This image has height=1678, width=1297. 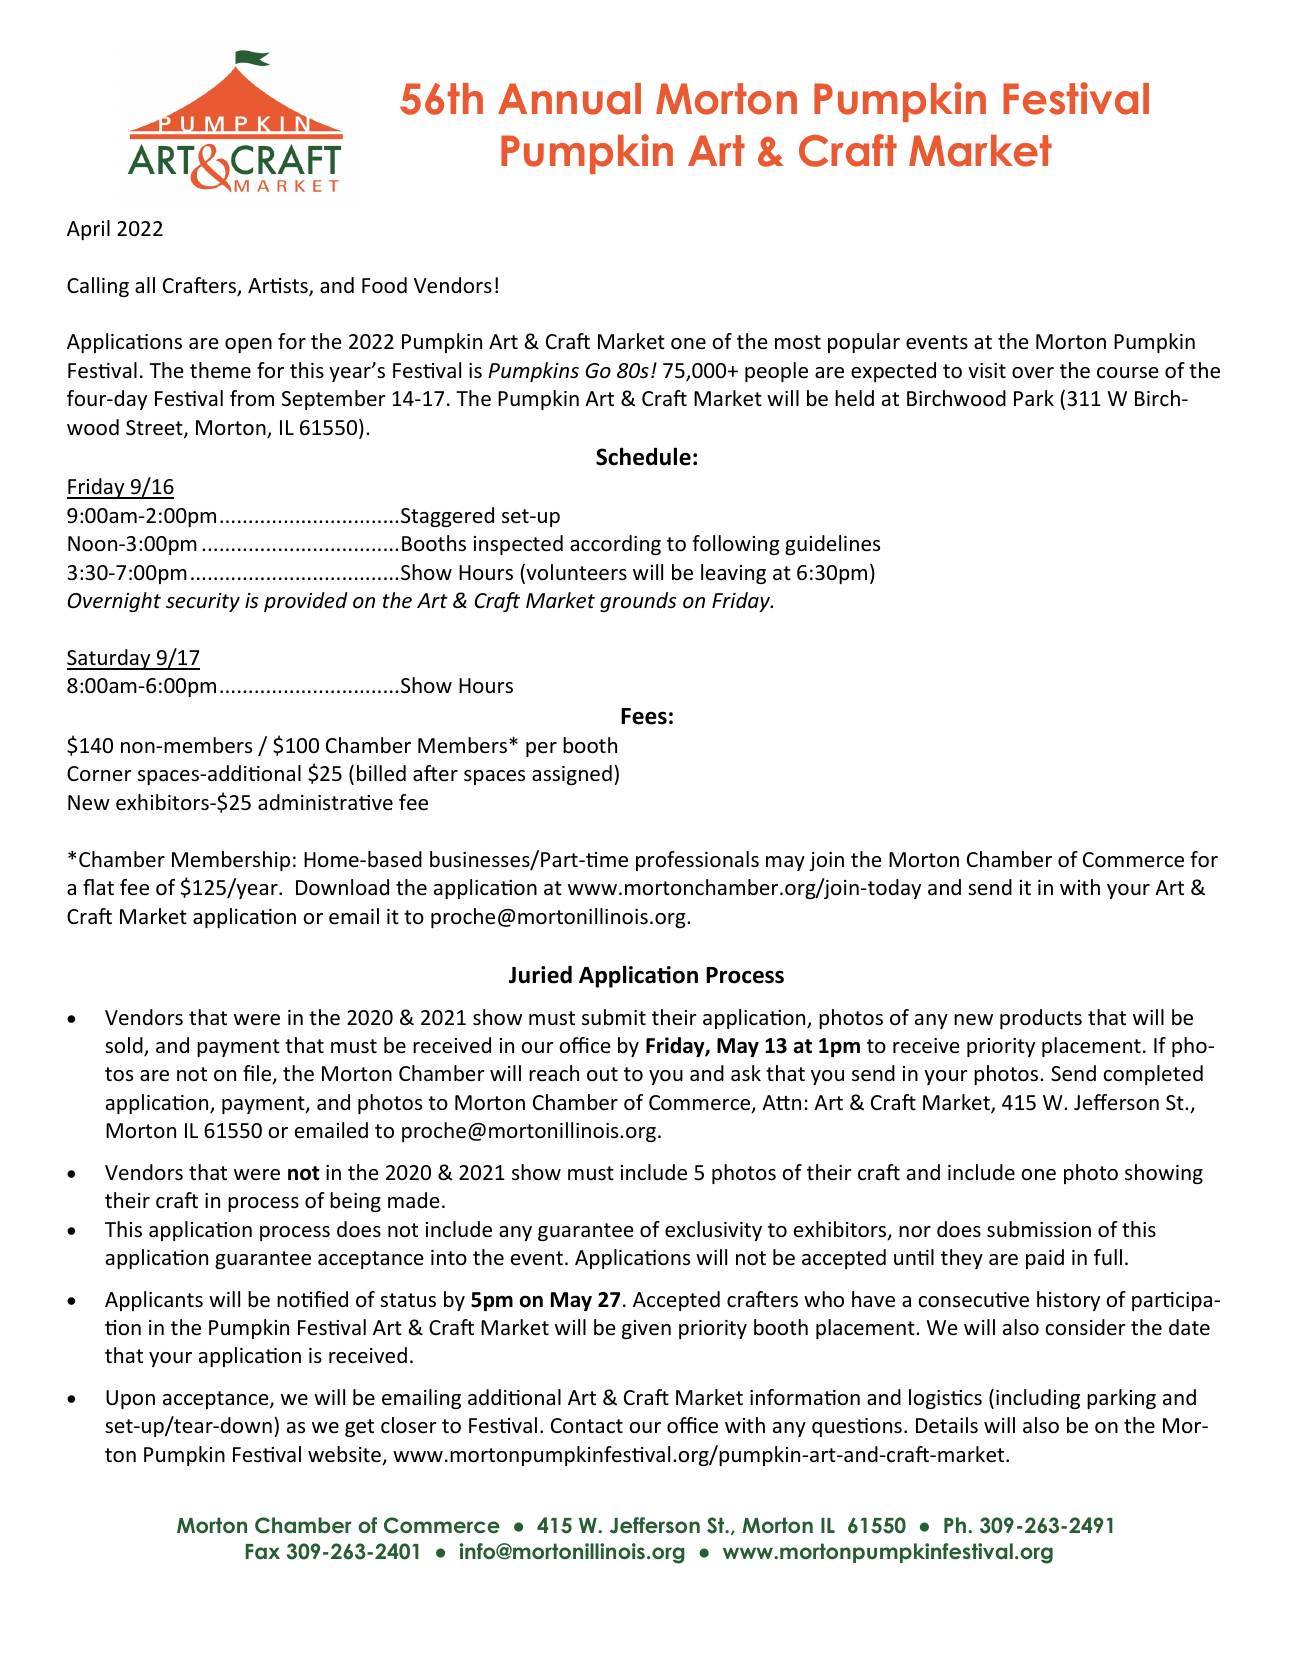 I want to click on Contact, so click(x=587, y=1426).
